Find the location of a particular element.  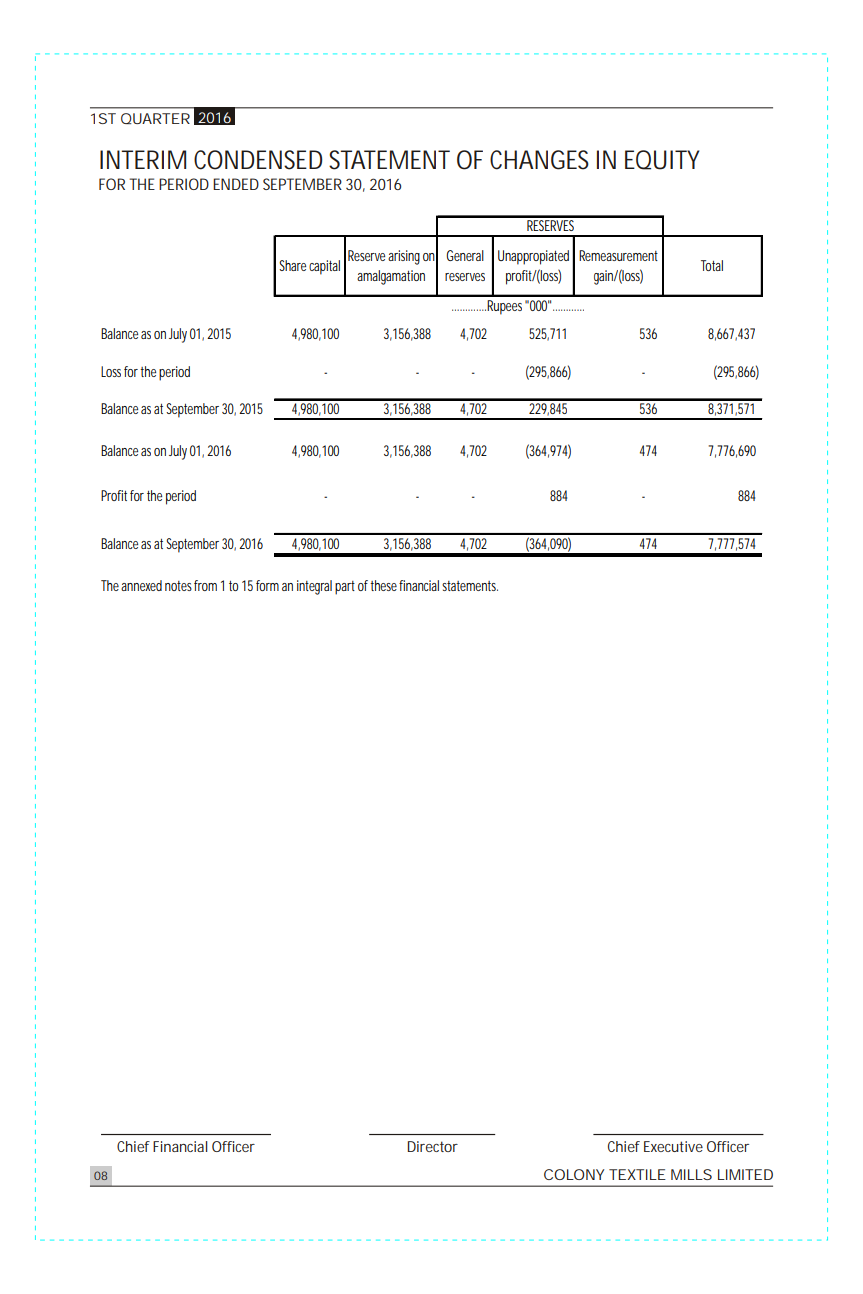

ENDED is located at coordinates (236, 184).
